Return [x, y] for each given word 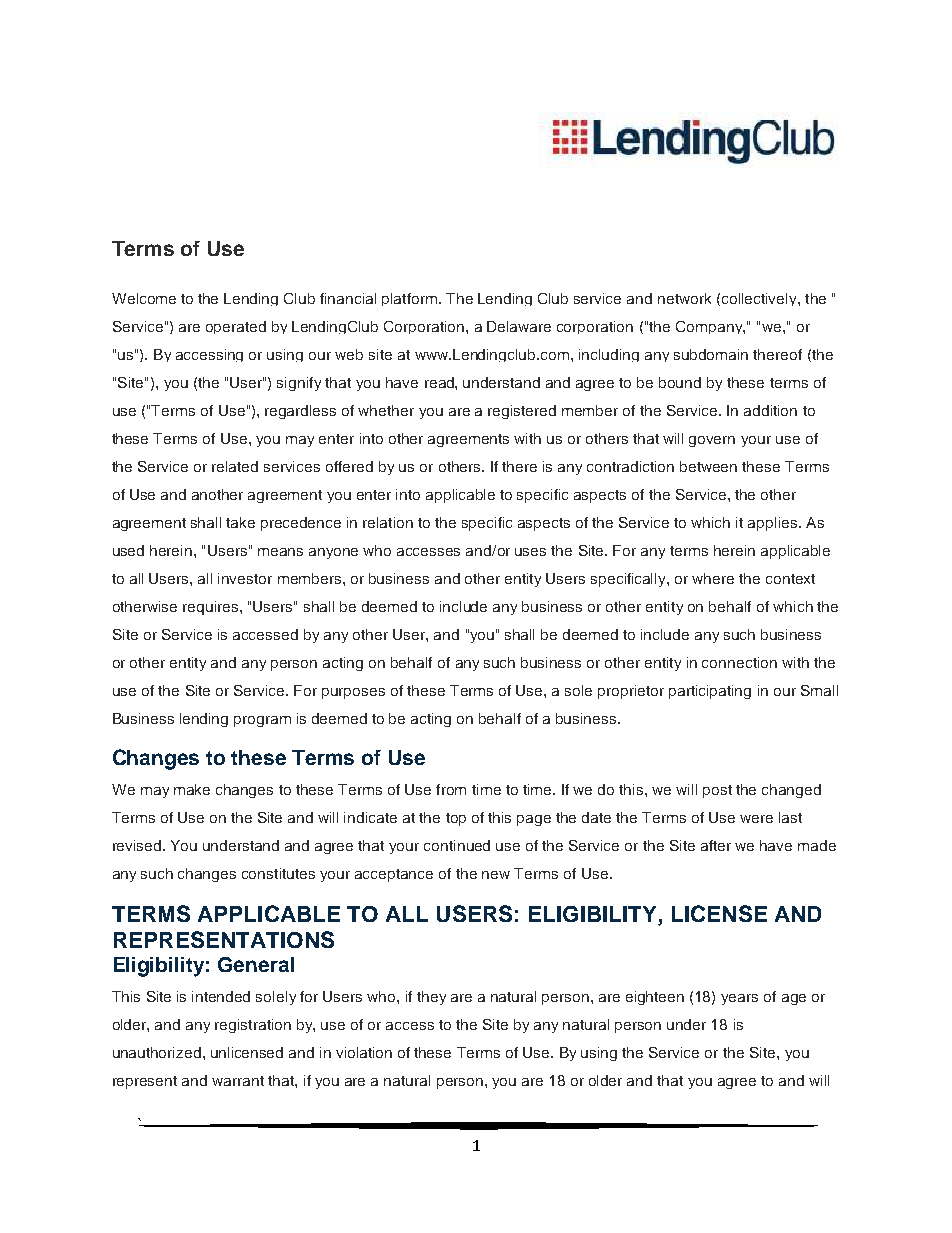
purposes [353, 693]
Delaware [519, 326]
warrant [238, 1081]
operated [236, 327]
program [262, 721]
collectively [760, 299]
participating [710, 692]
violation [364, 1052]
